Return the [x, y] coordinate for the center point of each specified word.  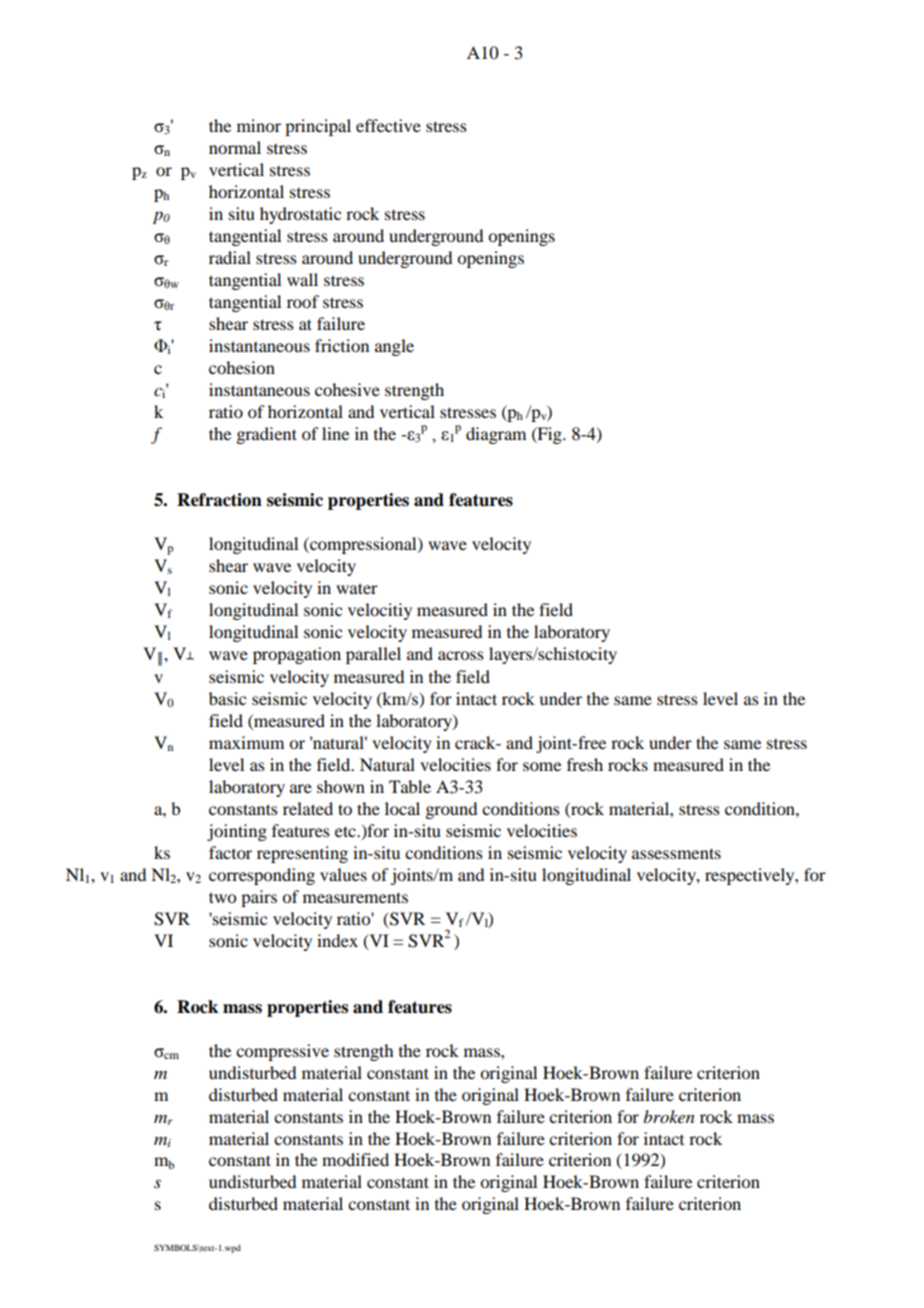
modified [355, 1159]
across [461, 655]
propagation [297, 655]
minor [259, 125]
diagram [496, 435]
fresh [585, 764]
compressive [282, 1052]
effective [388, 125]
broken [669, 1116]
